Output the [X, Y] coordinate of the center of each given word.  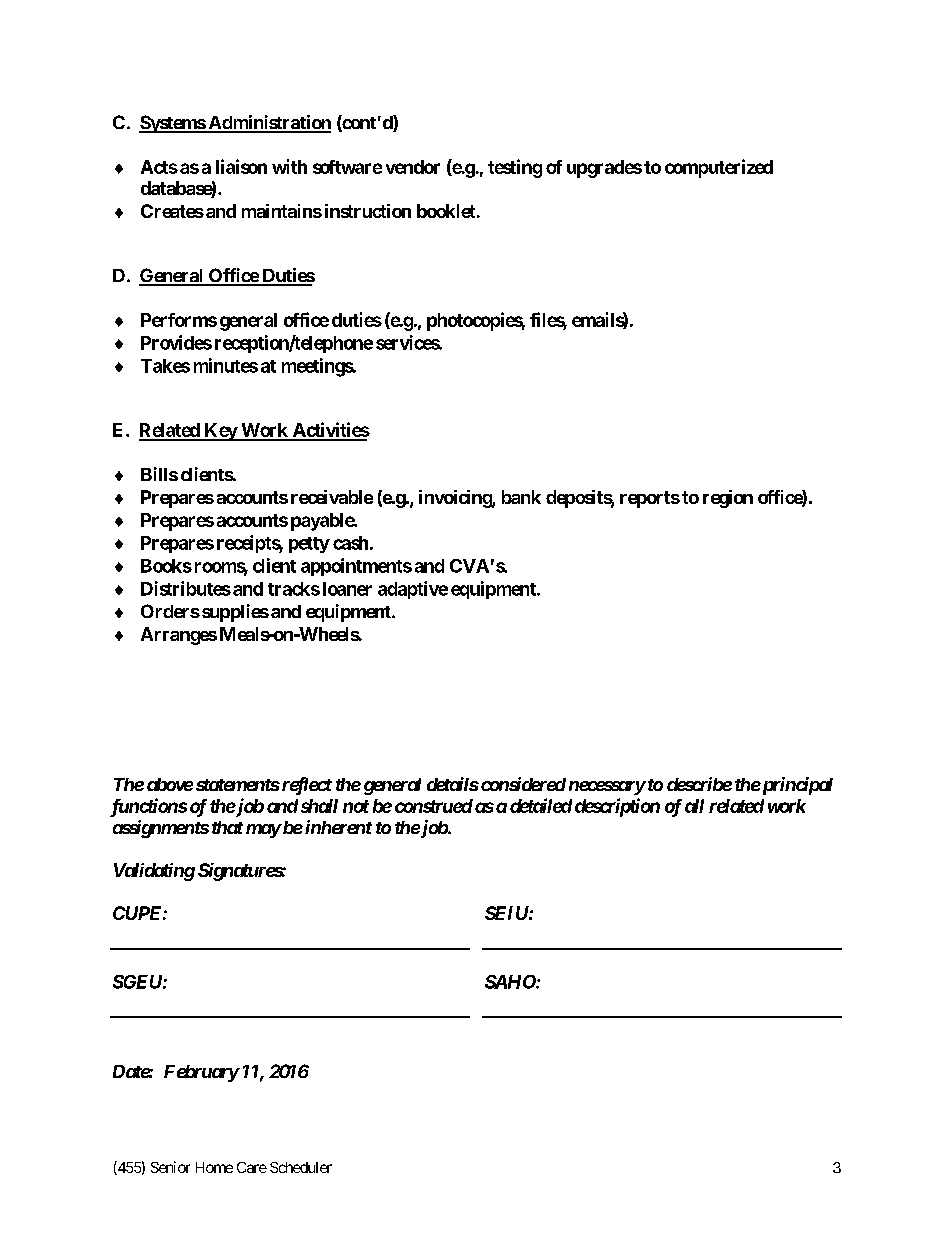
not [356, 806]
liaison [241, 166]
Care [252, 1167]
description [617, 807]
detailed [541, 805]
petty [309, 545]
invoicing [456, 499]
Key [220, 432]
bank [521, 497]
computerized [719, 168]
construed [434, 806]
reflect [305, 786]
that [227, 827]
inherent [338, 827]
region [728, 499]
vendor [413, 167]
